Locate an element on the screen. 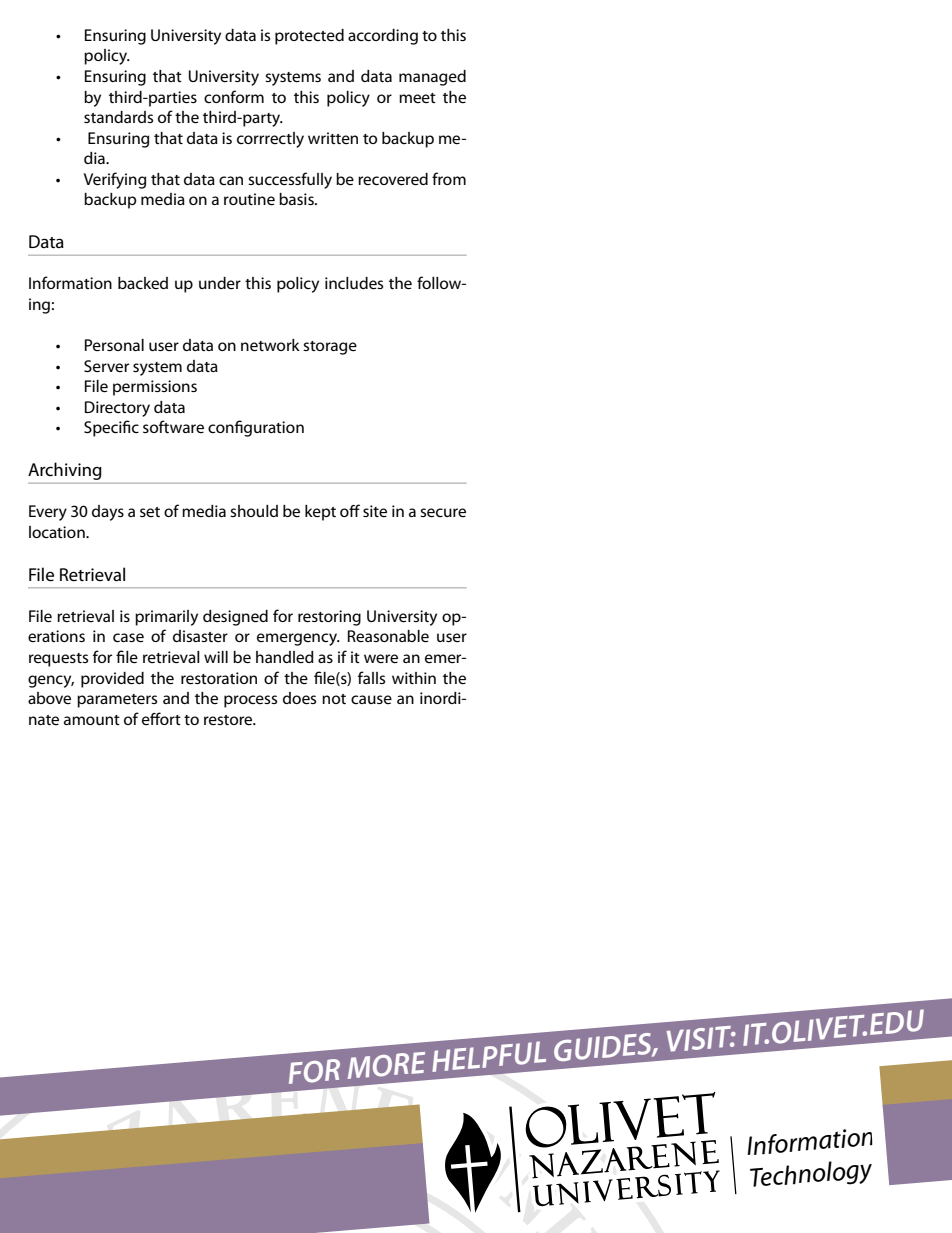 The image size is (952, 1233). according is located at coordinates (383, 37).
